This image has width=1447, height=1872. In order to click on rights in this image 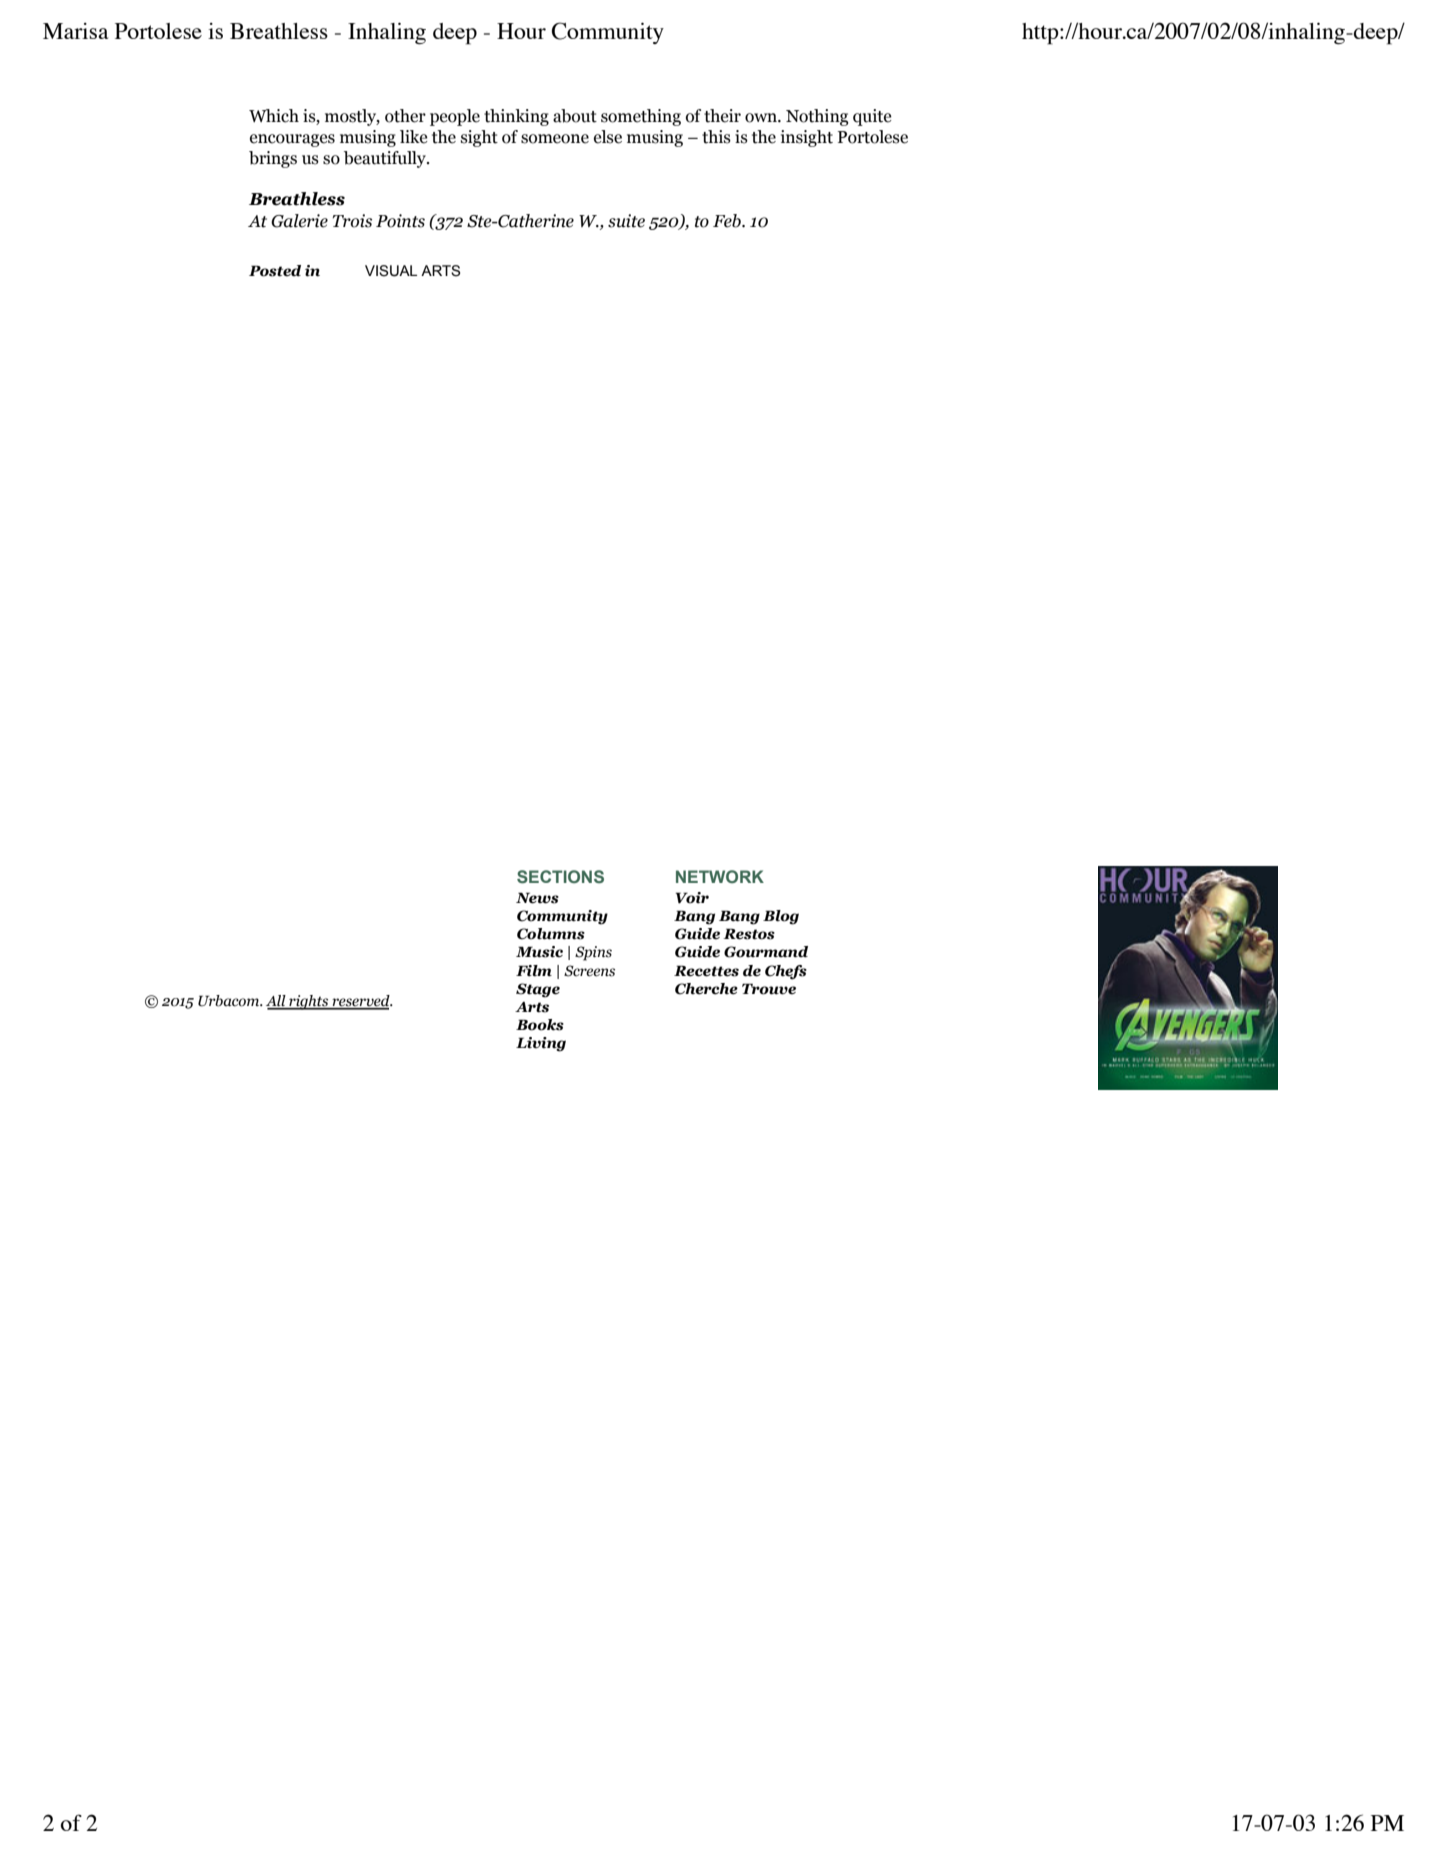, I will do `click(309, 1002)`.
